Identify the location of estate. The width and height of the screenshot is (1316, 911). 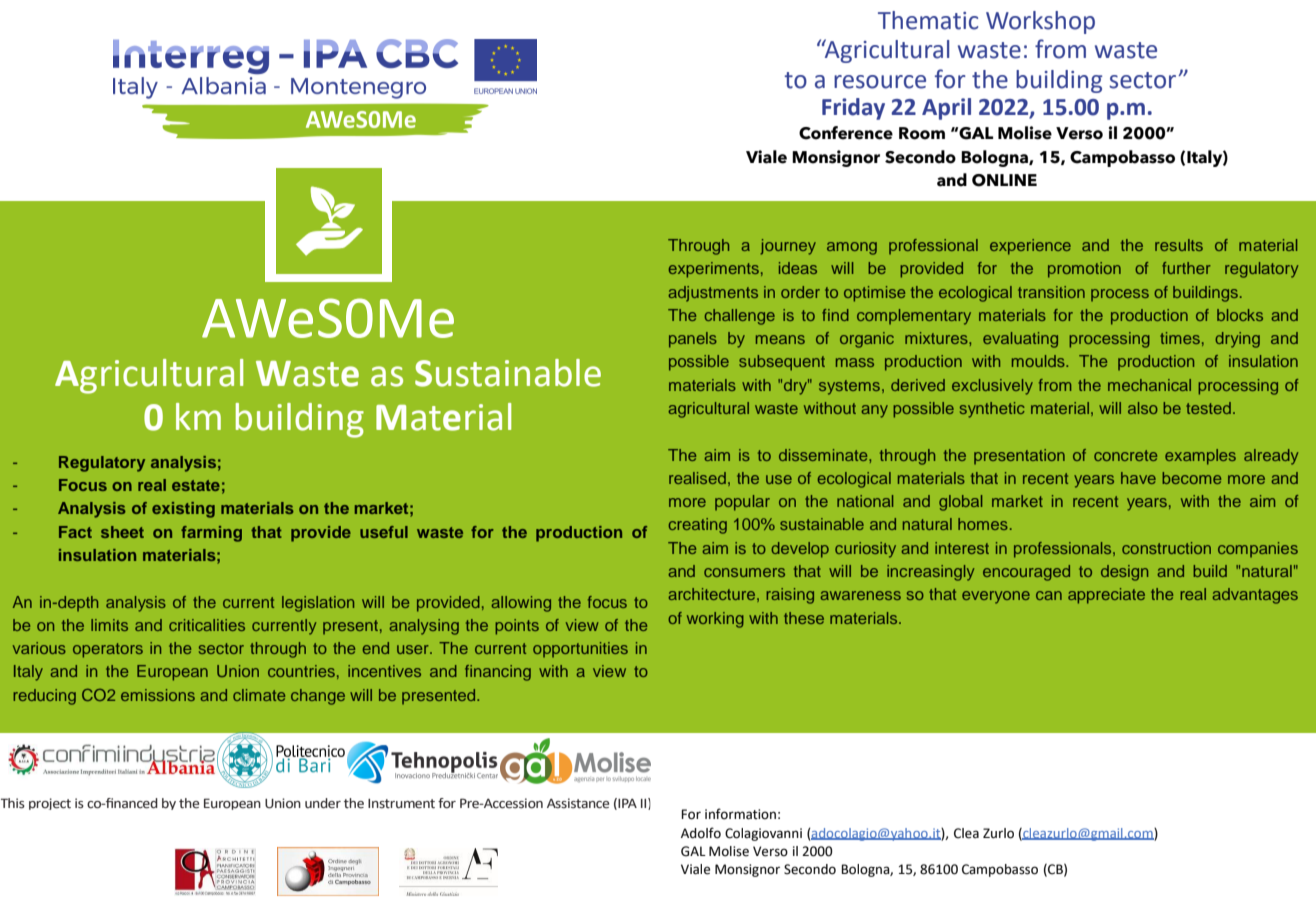
(196, 485).
